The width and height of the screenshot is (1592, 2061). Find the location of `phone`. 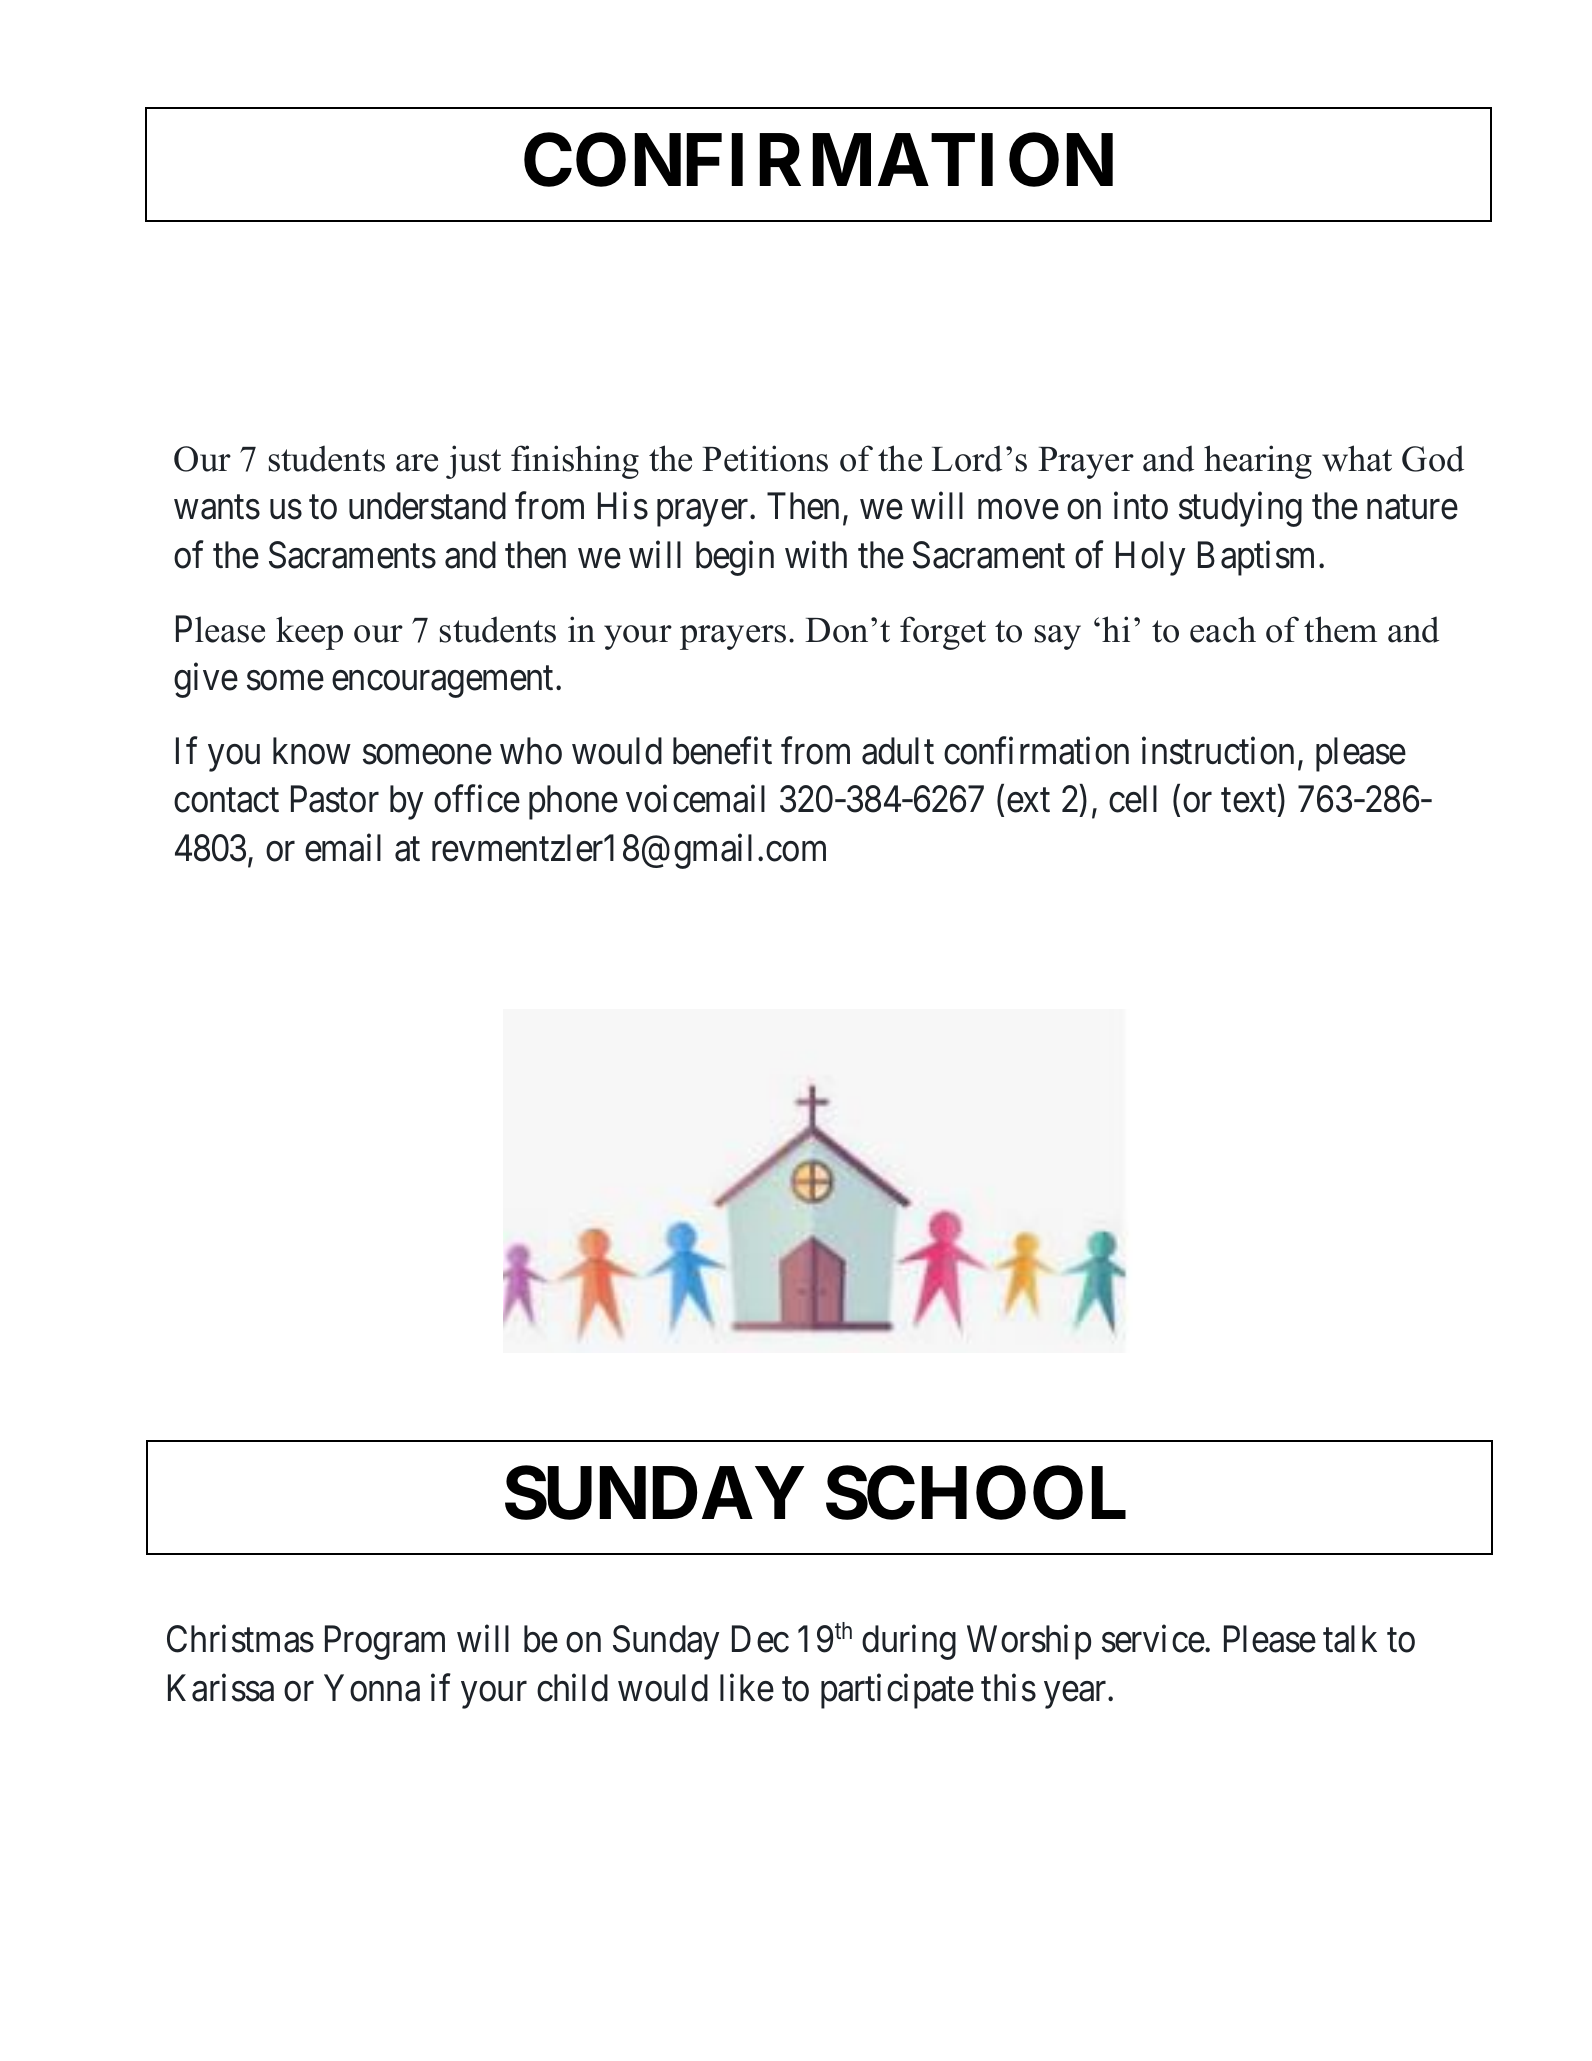

phone is located at coordinates (573, 803).
